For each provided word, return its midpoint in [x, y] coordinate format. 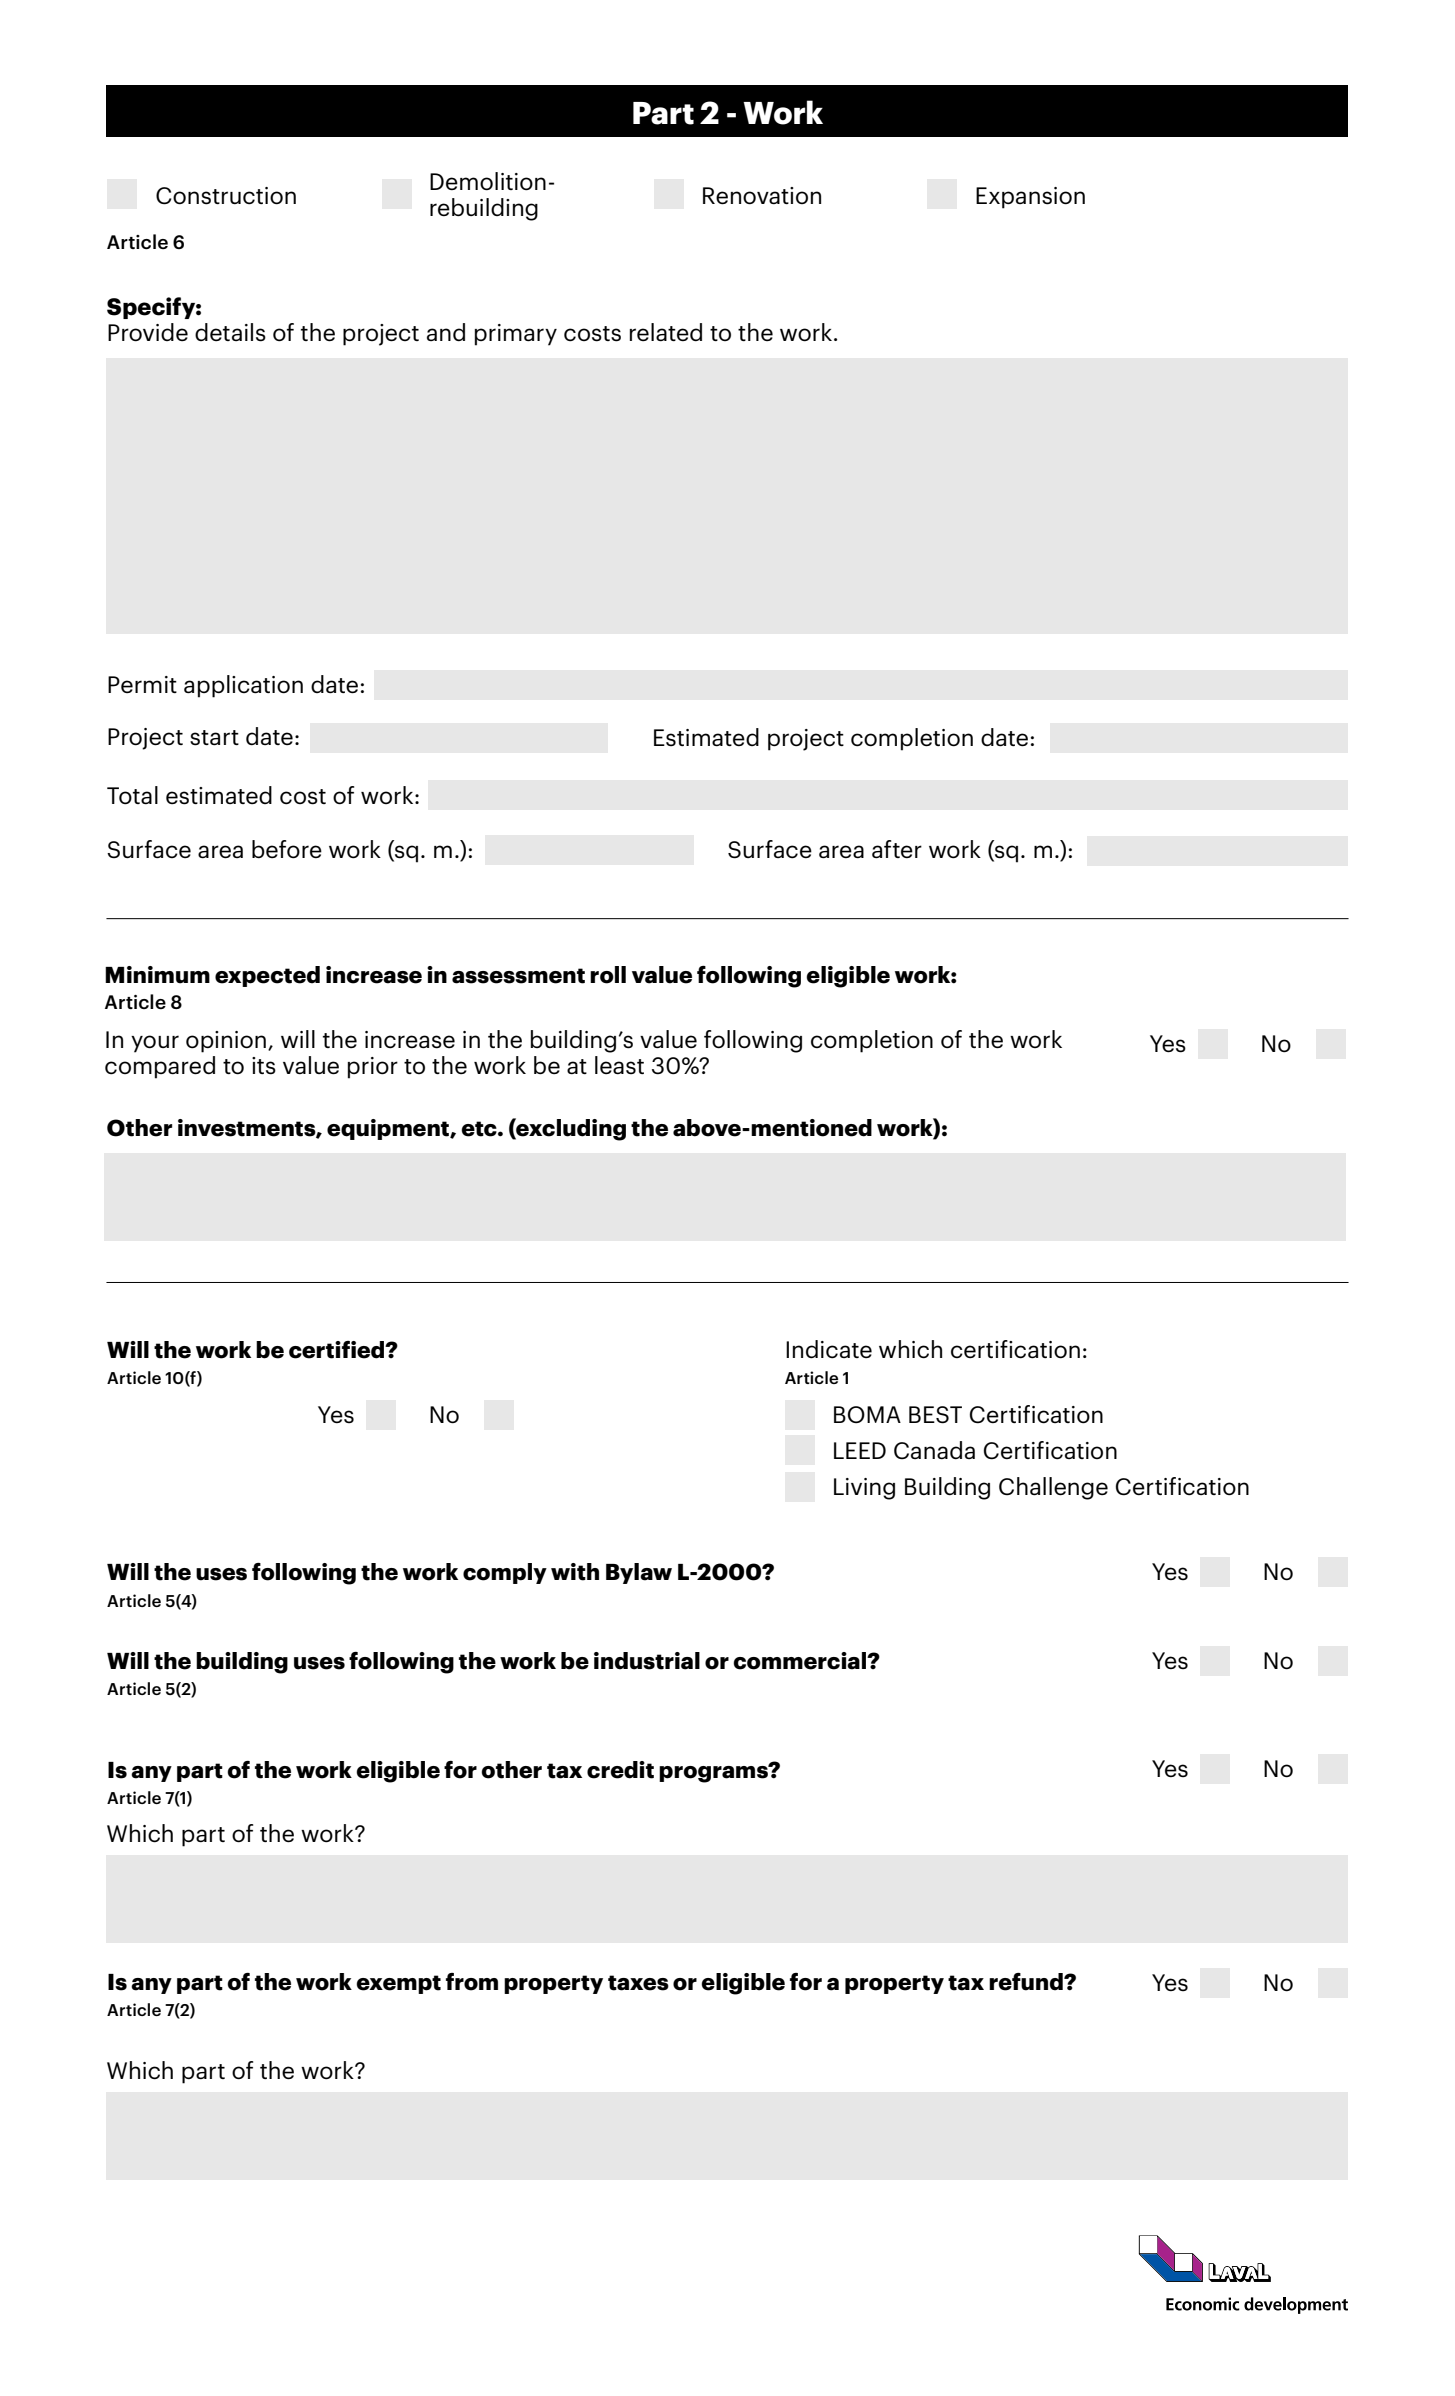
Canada [934, 1450]
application [243, 686]
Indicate [829, 1349]
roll [608, 975]
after [897, 849]
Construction [226, 196]
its [264, 1066]
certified [338, 1350]
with [575, 1572]
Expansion [1030, 198]
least [619, 1065]
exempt [398, 1984]
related [666, 332]
